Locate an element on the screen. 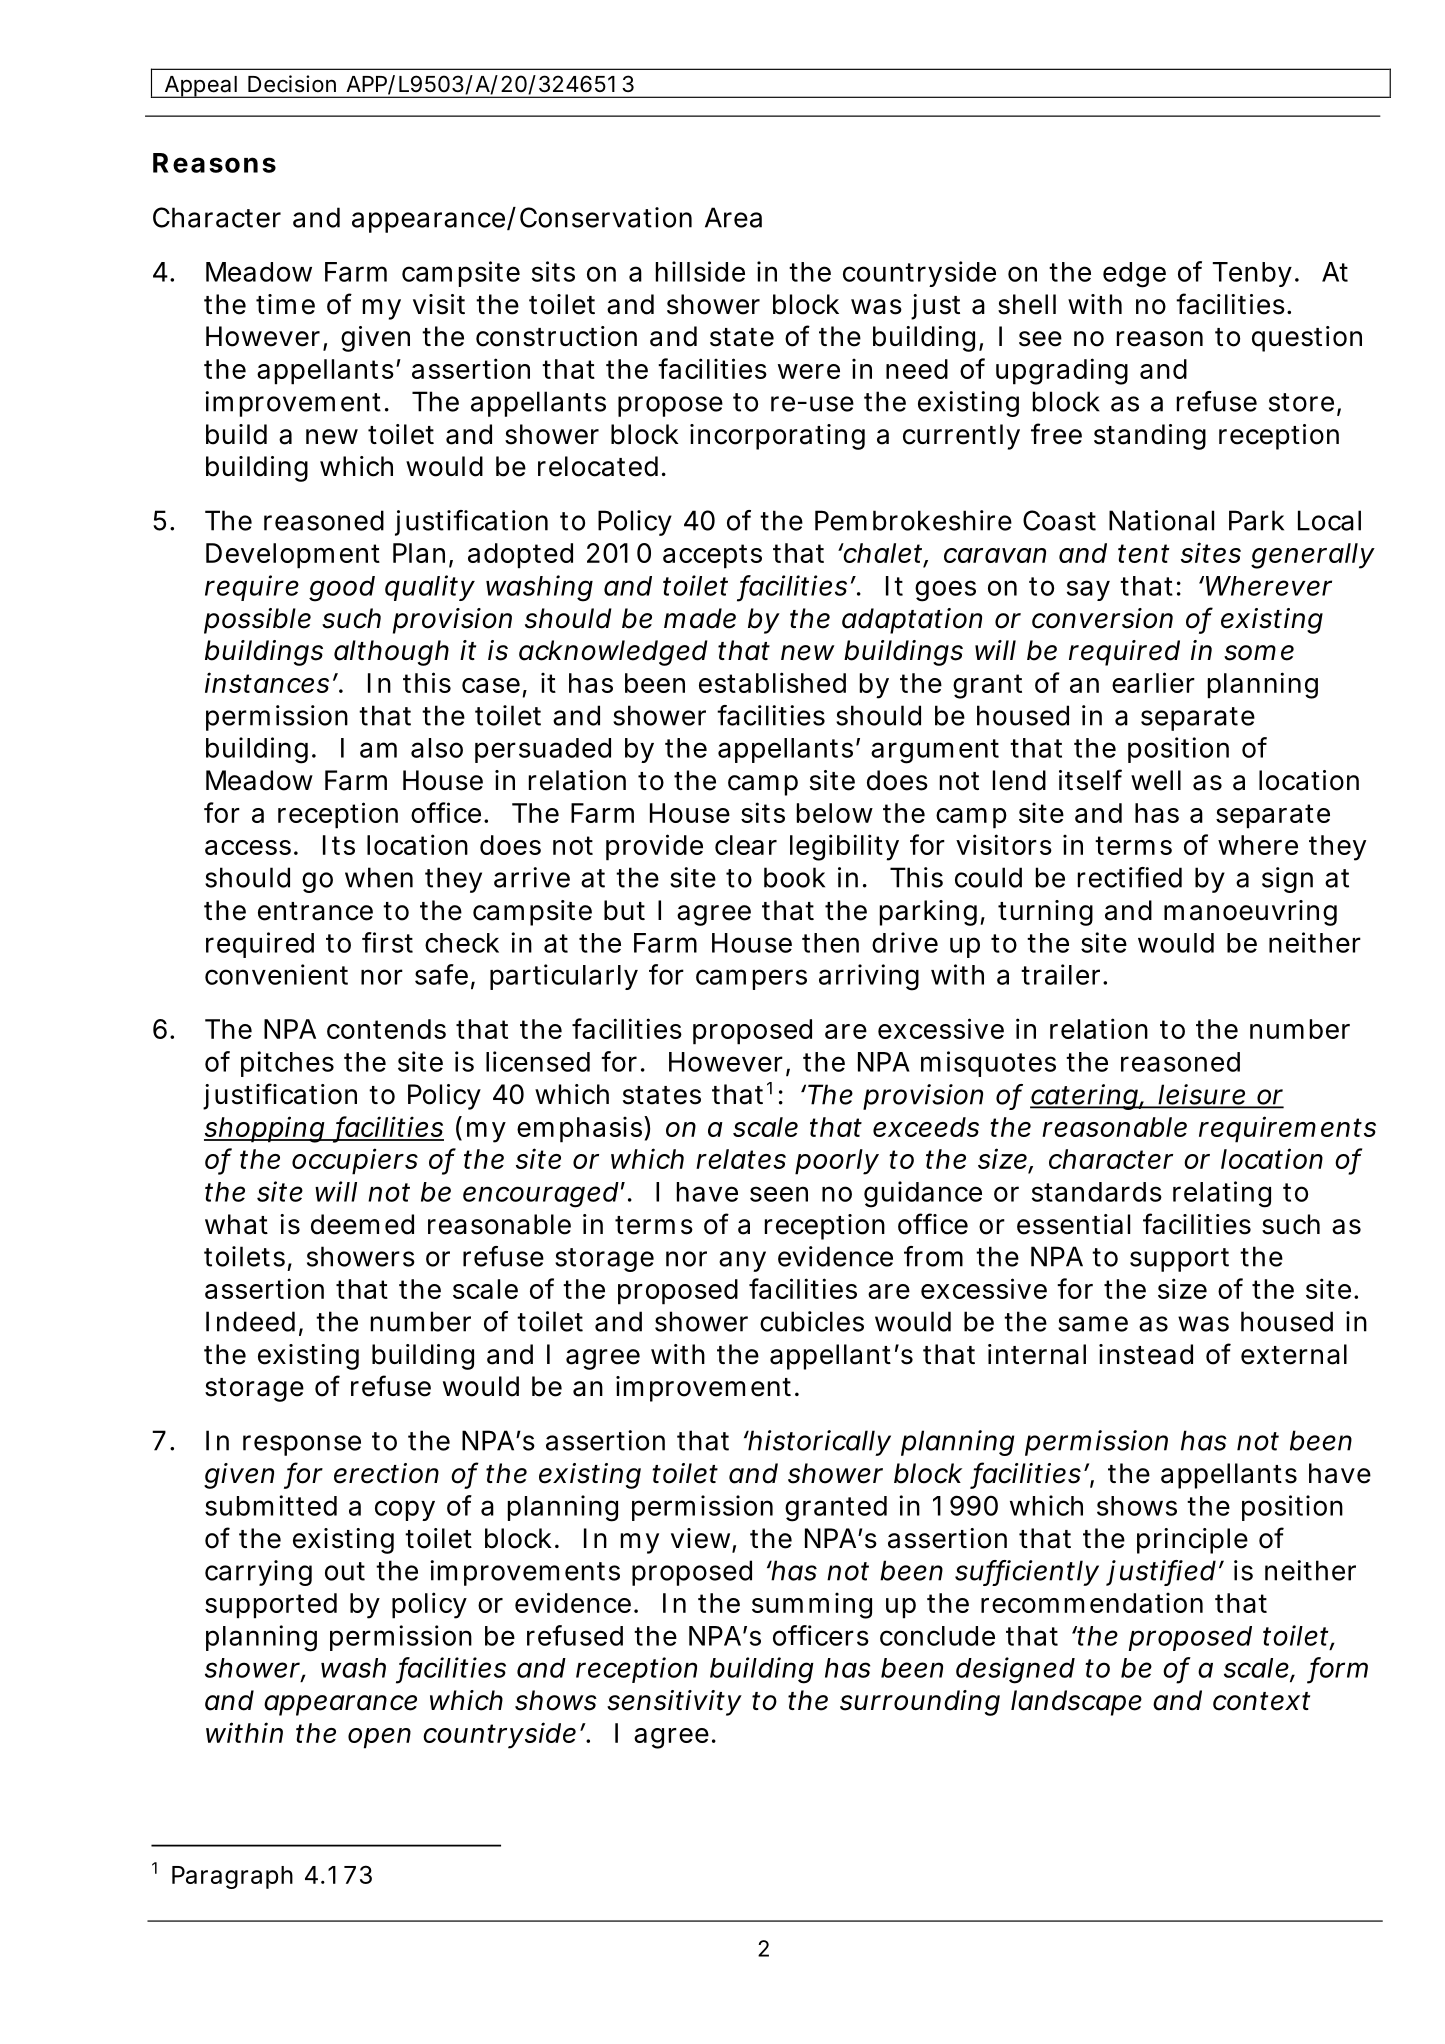 The width and height of the screenshot is (1445, 2044). context is located at coordinates (1261, 1701).
